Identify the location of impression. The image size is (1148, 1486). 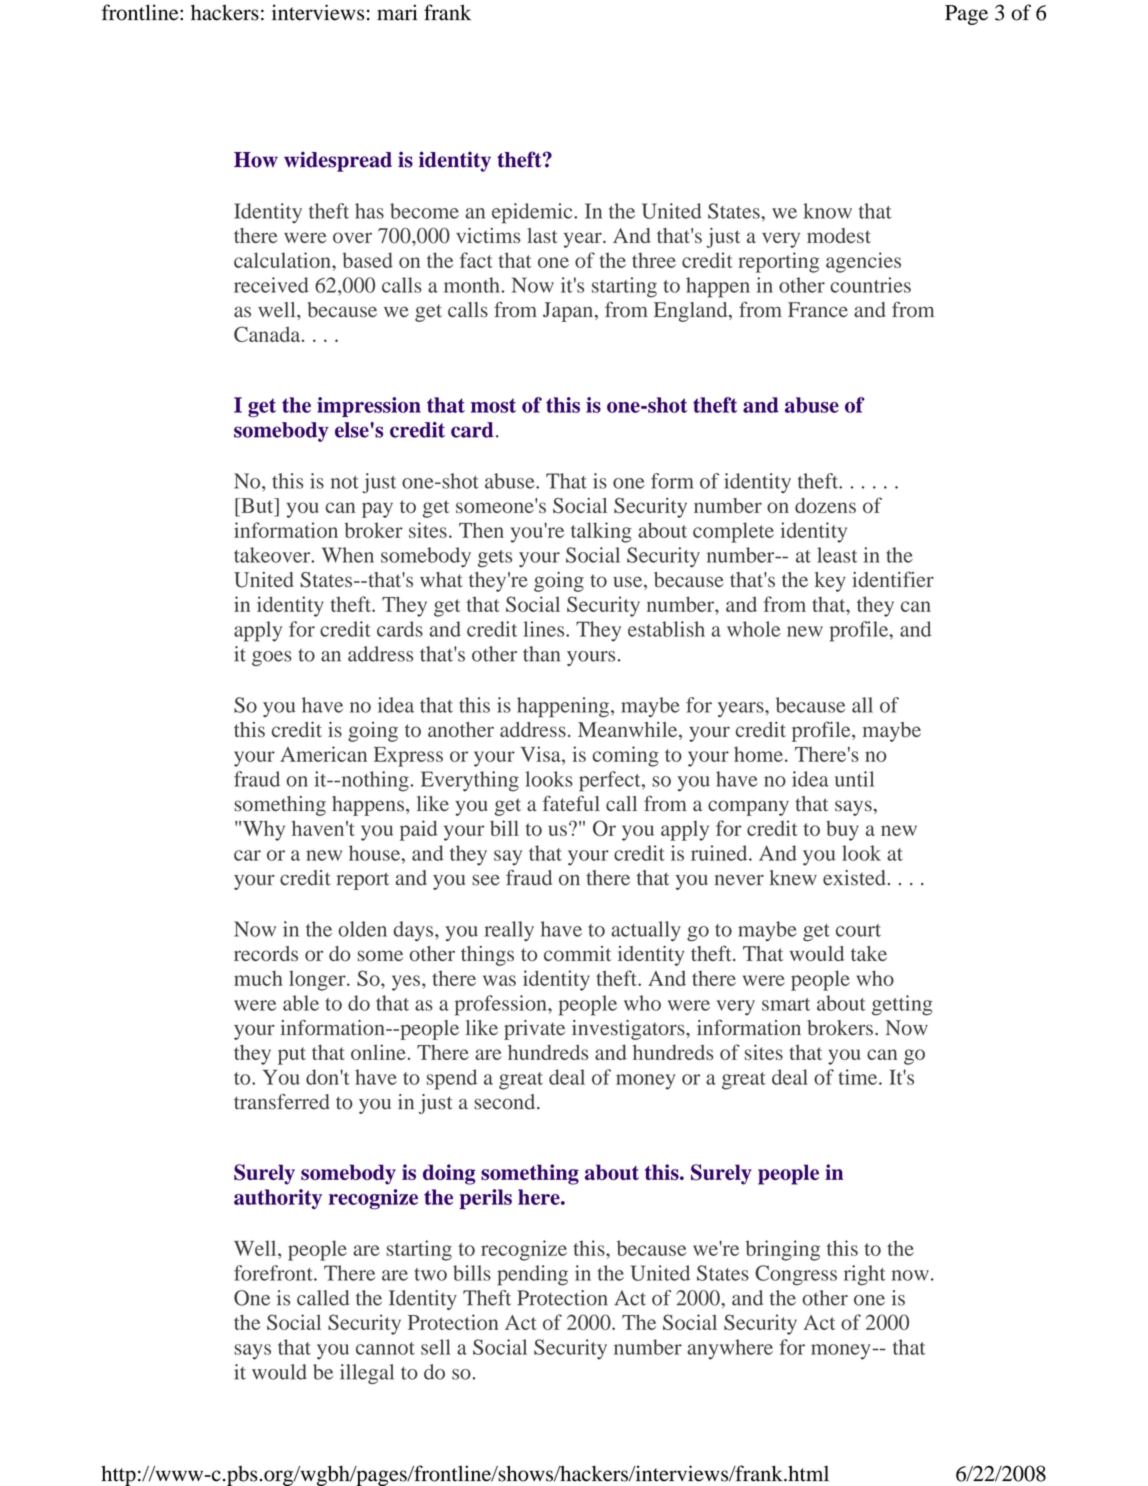
(369, 407).
